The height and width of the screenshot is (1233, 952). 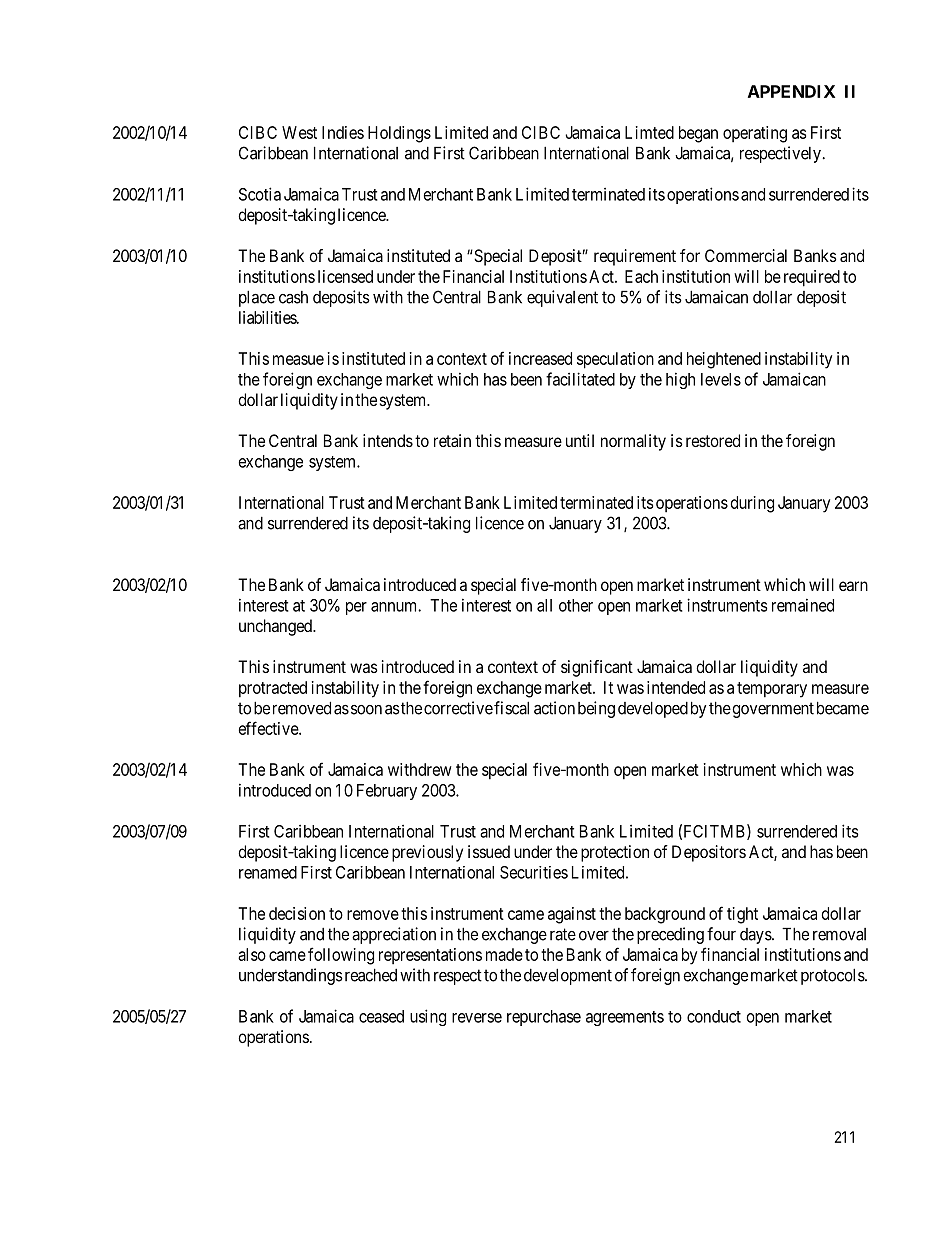 I want to click on began, so click(x=698, y=134).
